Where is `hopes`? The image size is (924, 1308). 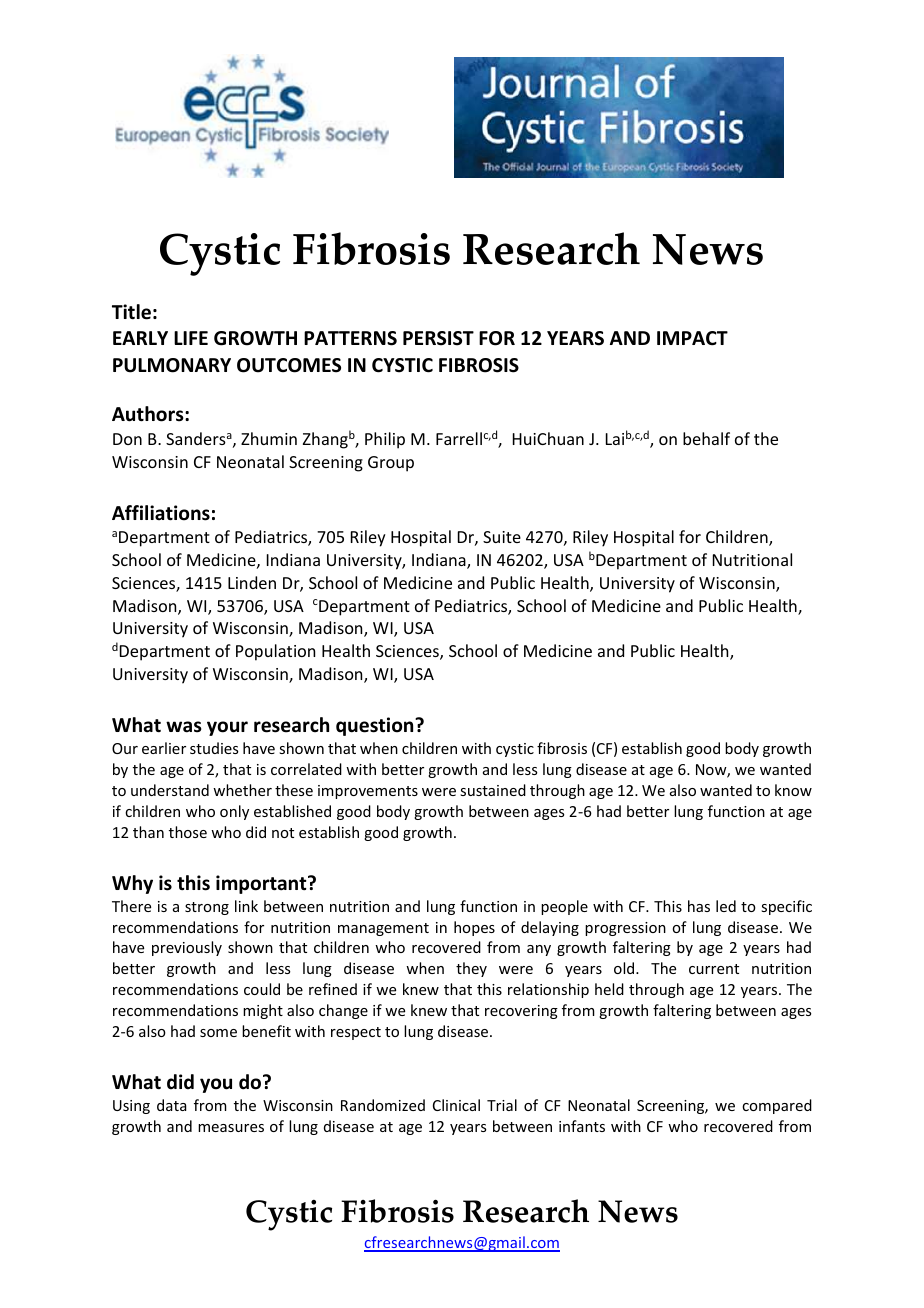 hopes is located at coordinates (474, 928).
